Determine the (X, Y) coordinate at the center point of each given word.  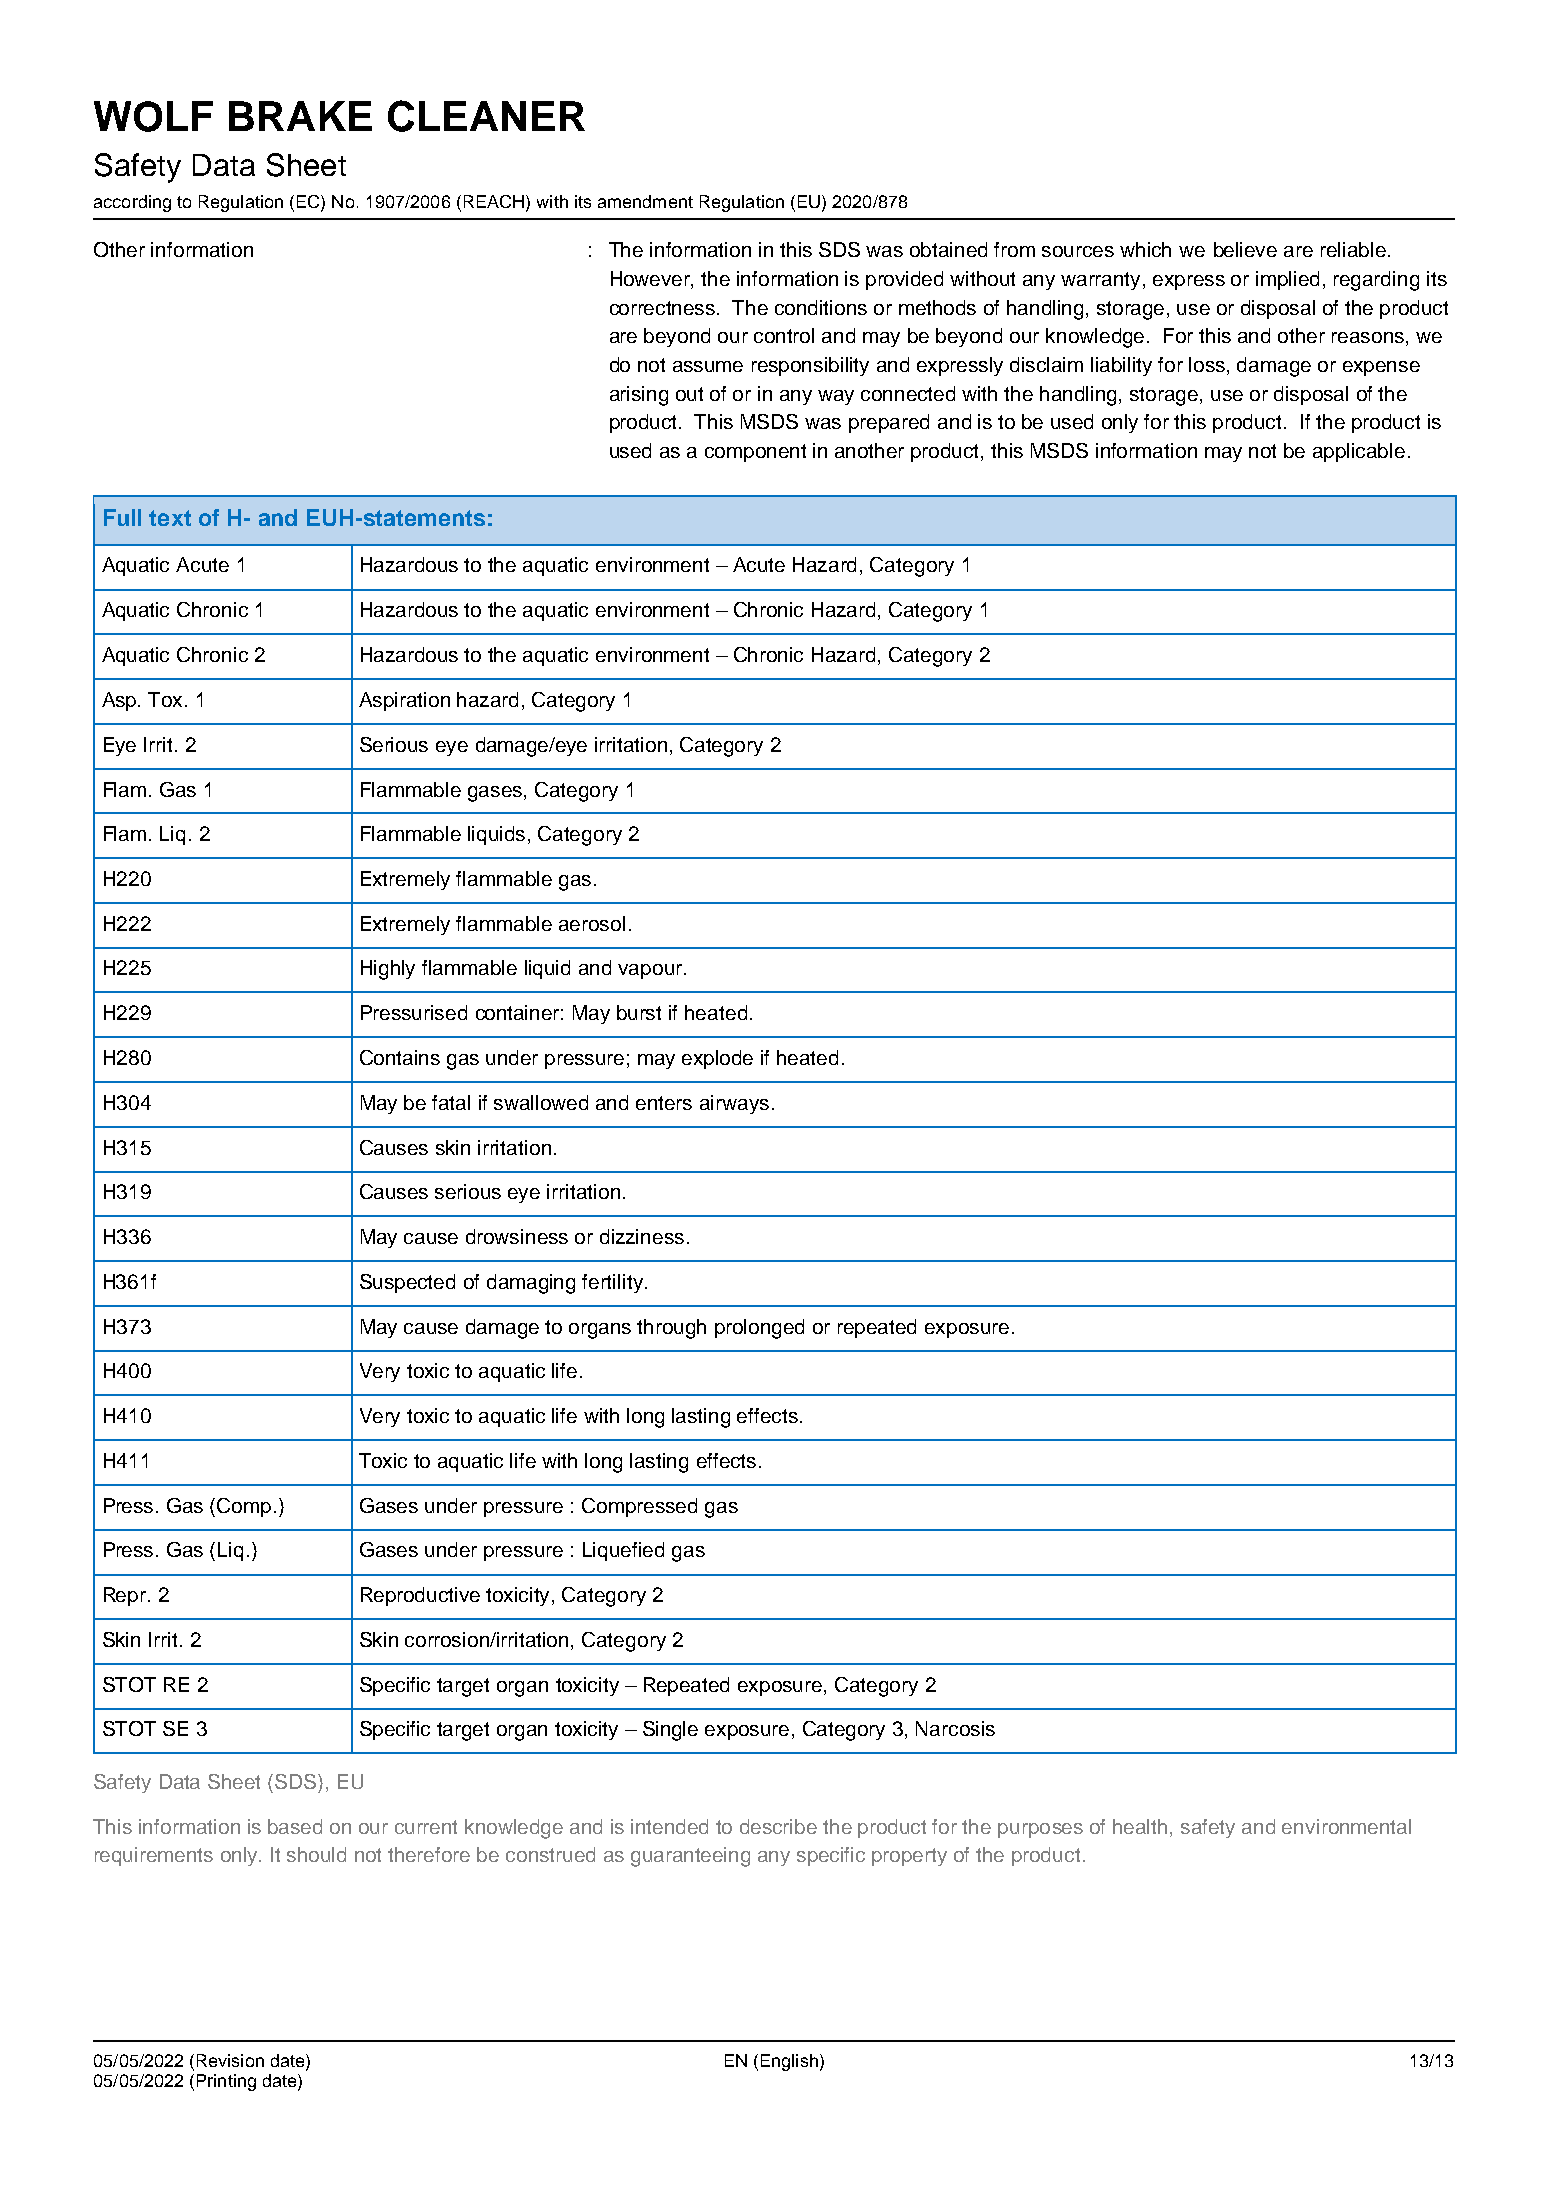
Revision (230, 2060)
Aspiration (404, 701)
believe (1245, 249)
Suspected (407, 1283)
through (671, 1329)
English (789, 2062)
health (1142, 1826)
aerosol (592, 923)
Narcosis (955, 1728)
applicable (1359, 452)
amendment (645, 201)
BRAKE (300, 116)
